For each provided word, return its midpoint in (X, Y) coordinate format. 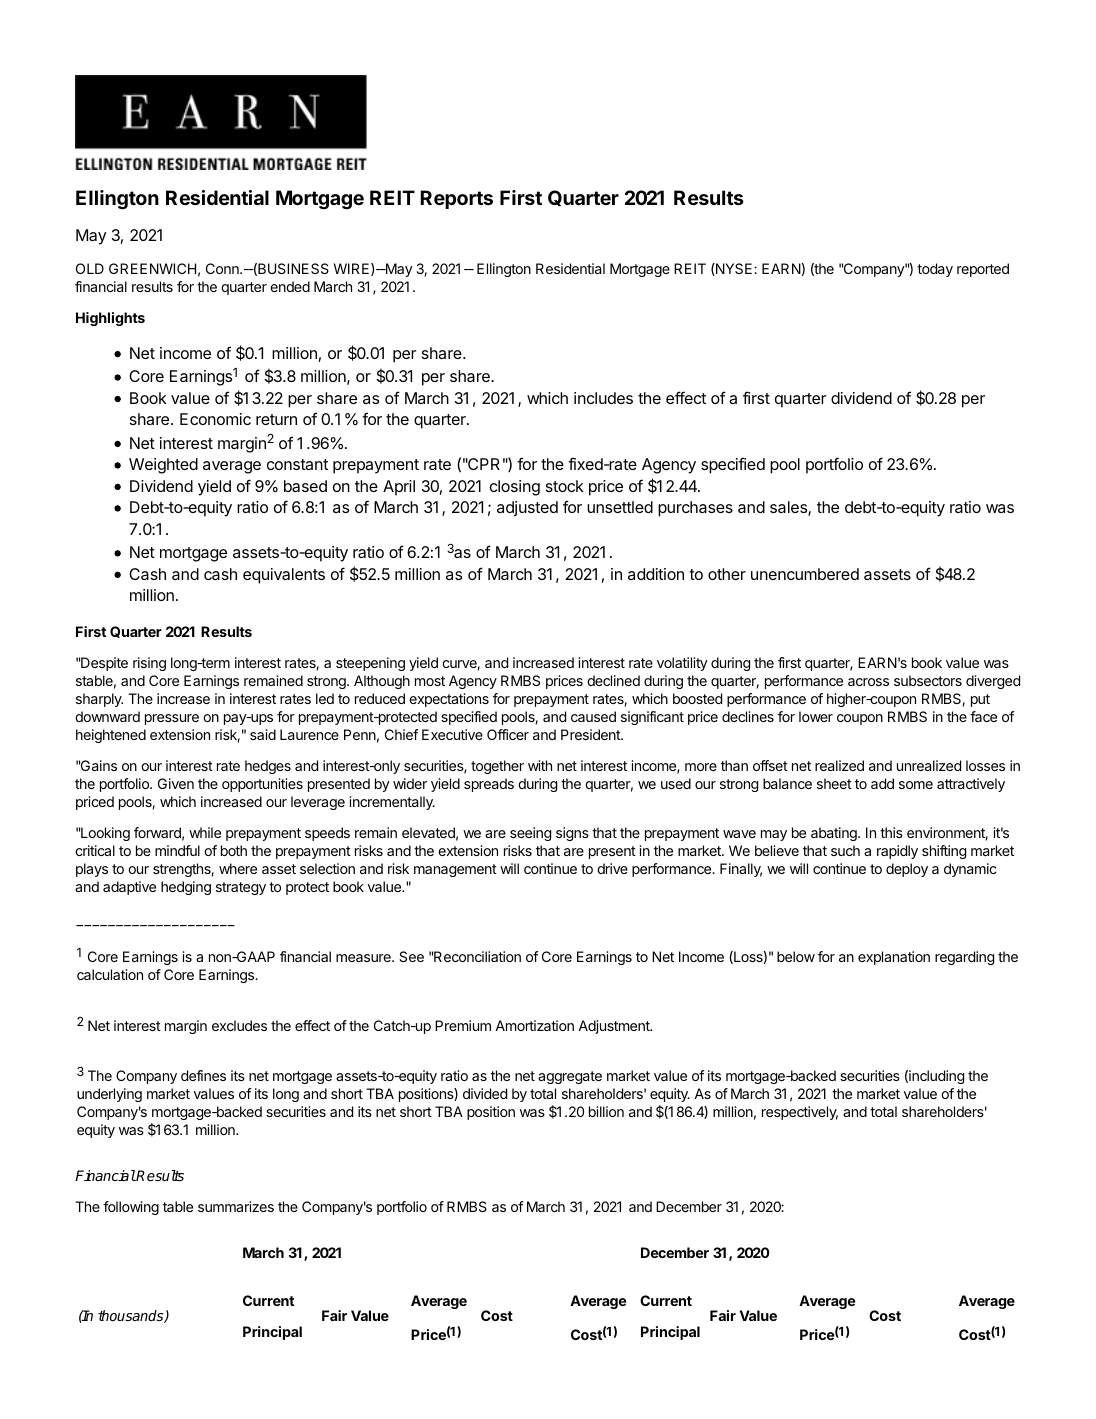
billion (606, 1111)
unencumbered (805, 574)
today (935, 270)
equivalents (284, 576)
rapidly (897, 852)
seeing (530, 834)
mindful (177, 850)
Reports (456, 199)
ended (290, 286)
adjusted (527, 509)
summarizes (236, 1206)
